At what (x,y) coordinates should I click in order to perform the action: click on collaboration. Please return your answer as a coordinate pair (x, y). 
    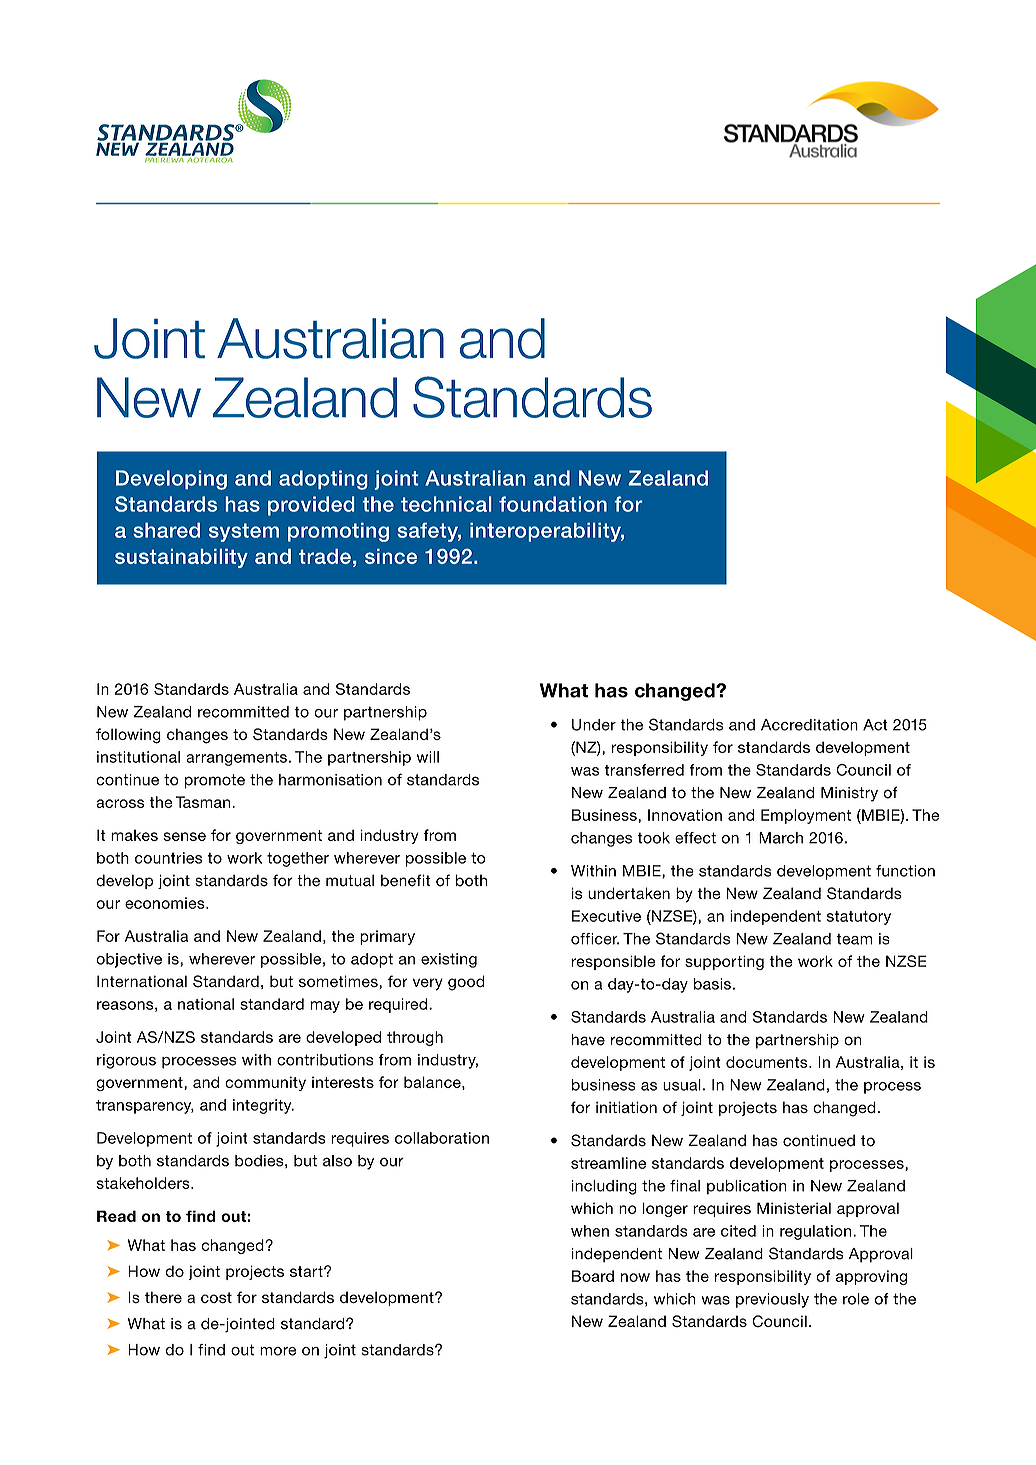
    Looking at the image, I should click on (442, 1138).
